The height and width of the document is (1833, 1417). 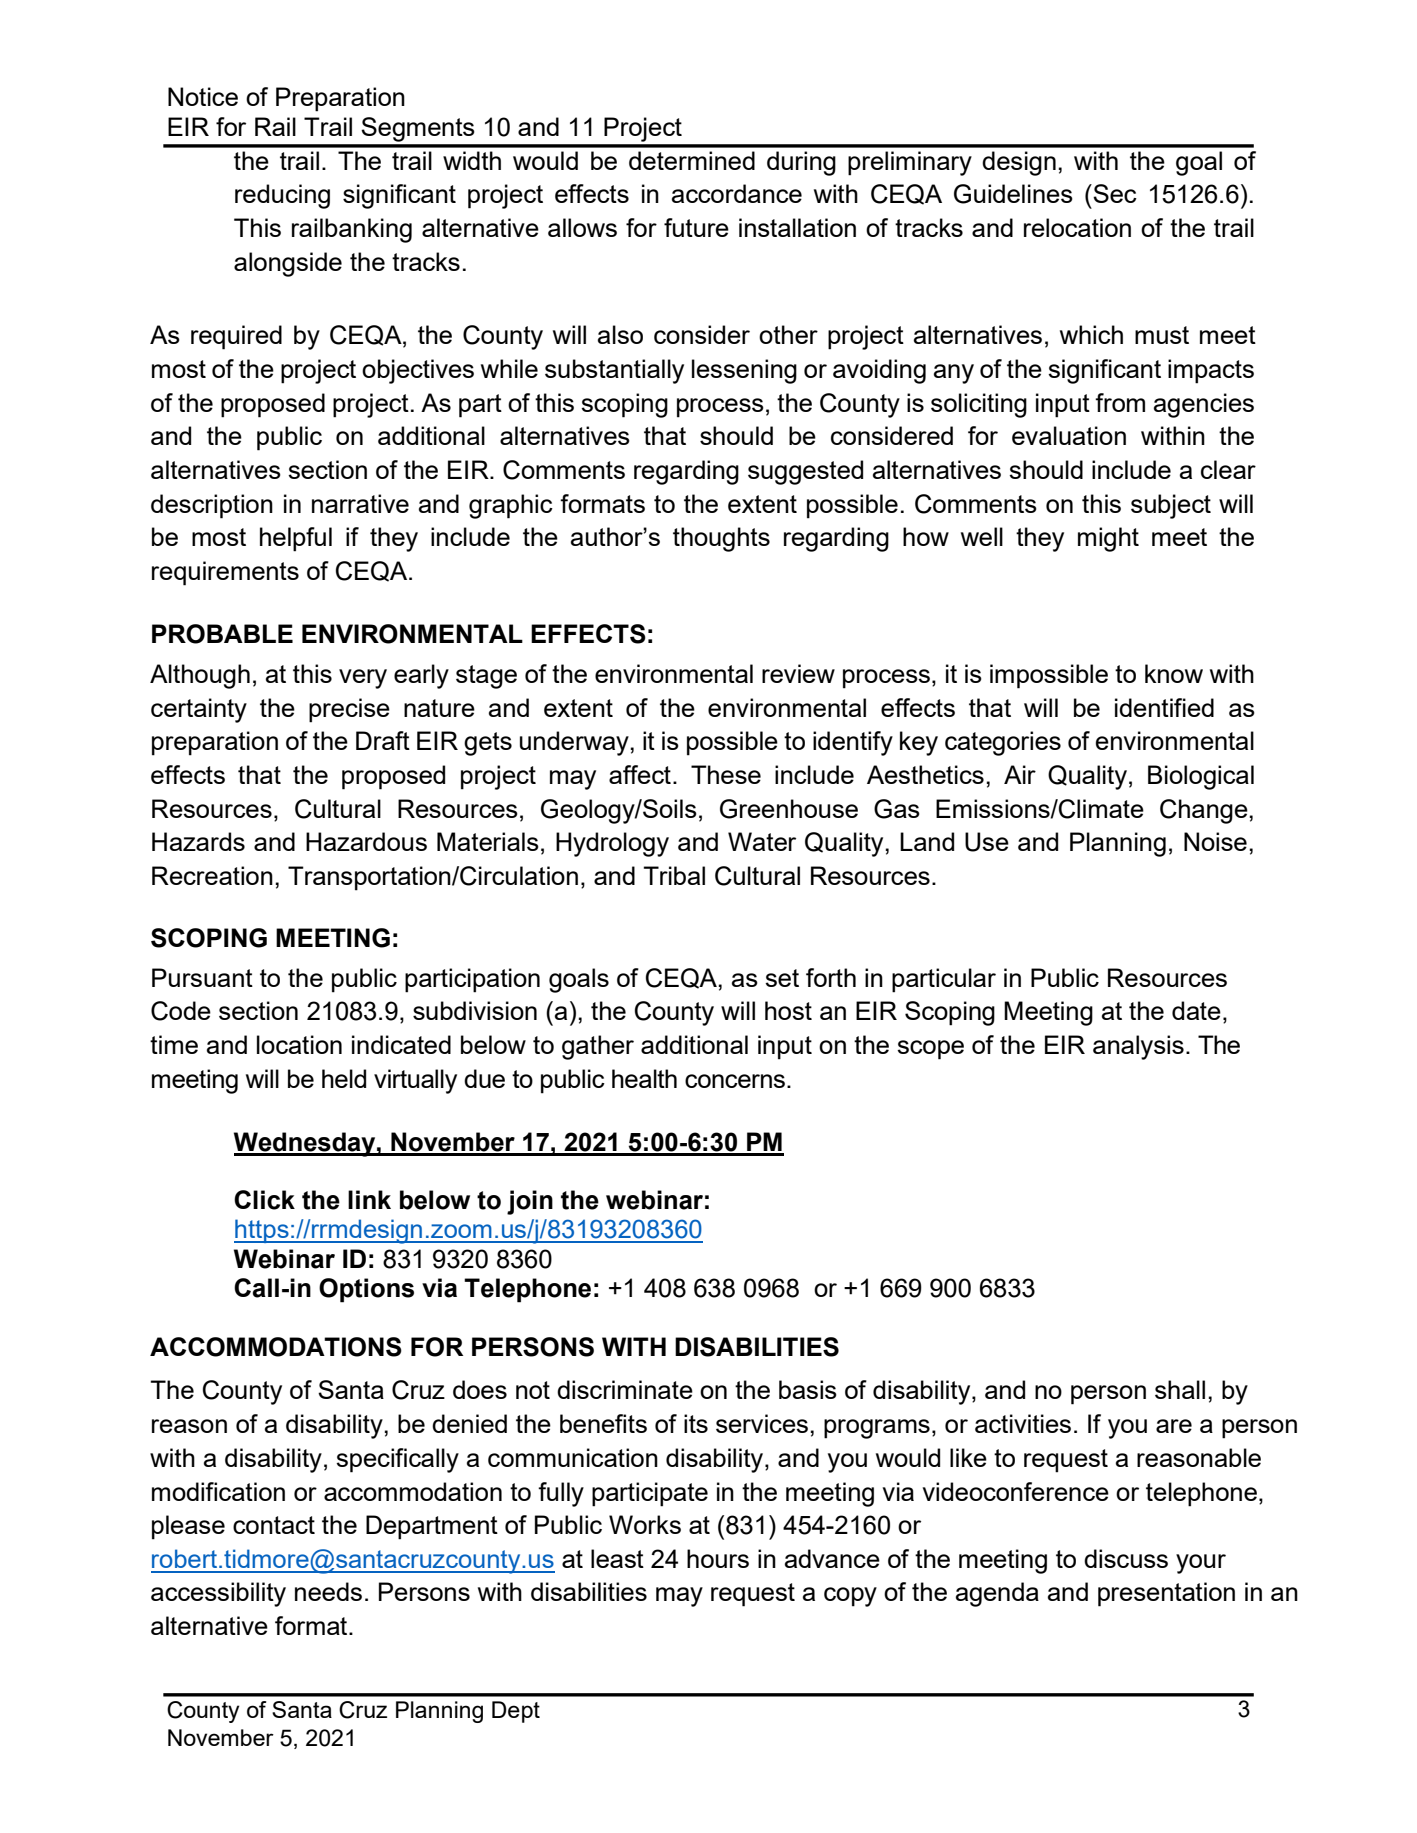 I want to click on Noise, so click(x=1215, y=841).
